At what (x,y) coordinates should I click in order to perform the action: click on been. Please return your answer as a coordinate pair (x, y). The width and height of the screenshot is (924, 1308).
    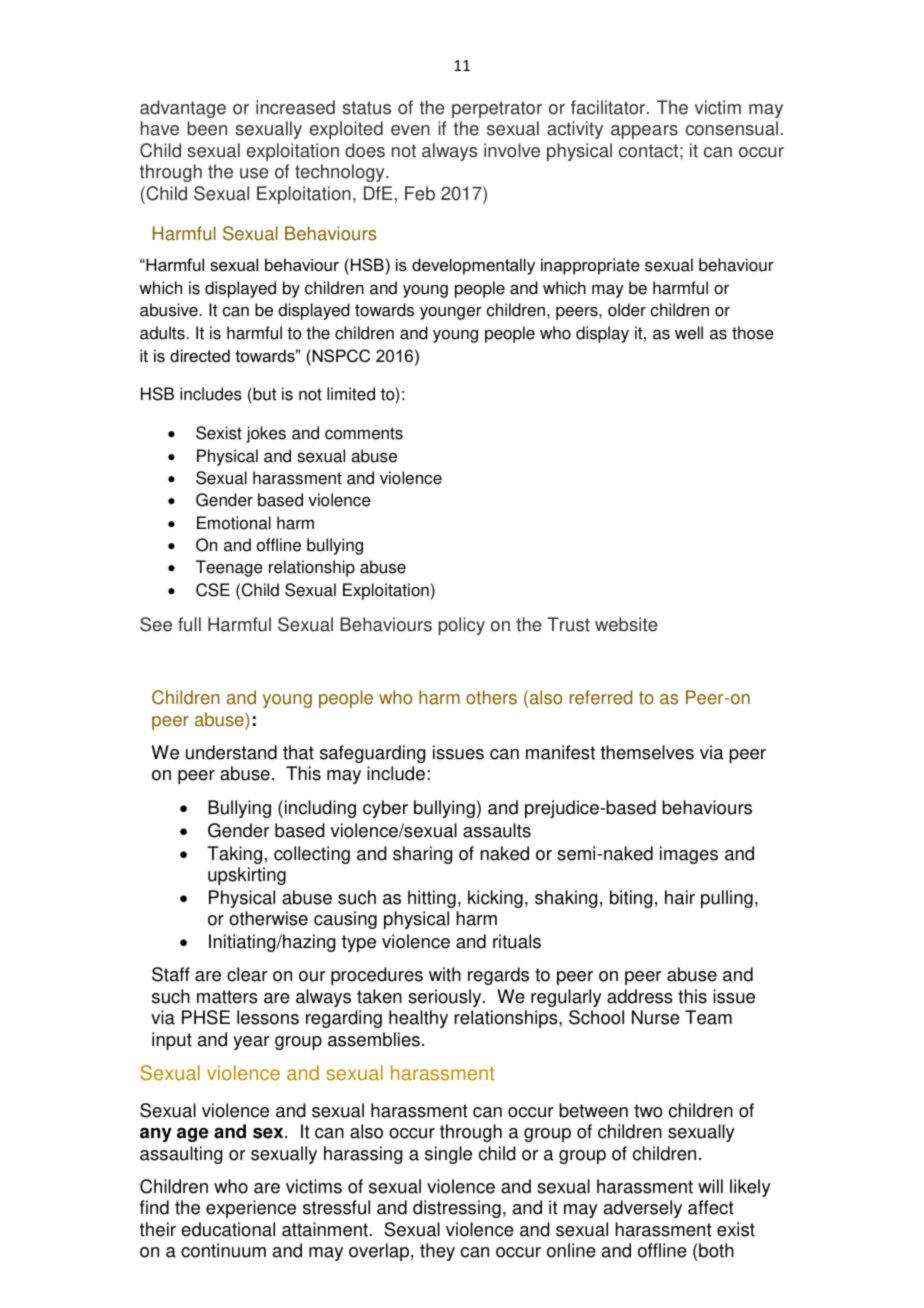
    Looking at the image, I should click on (207, 128).
